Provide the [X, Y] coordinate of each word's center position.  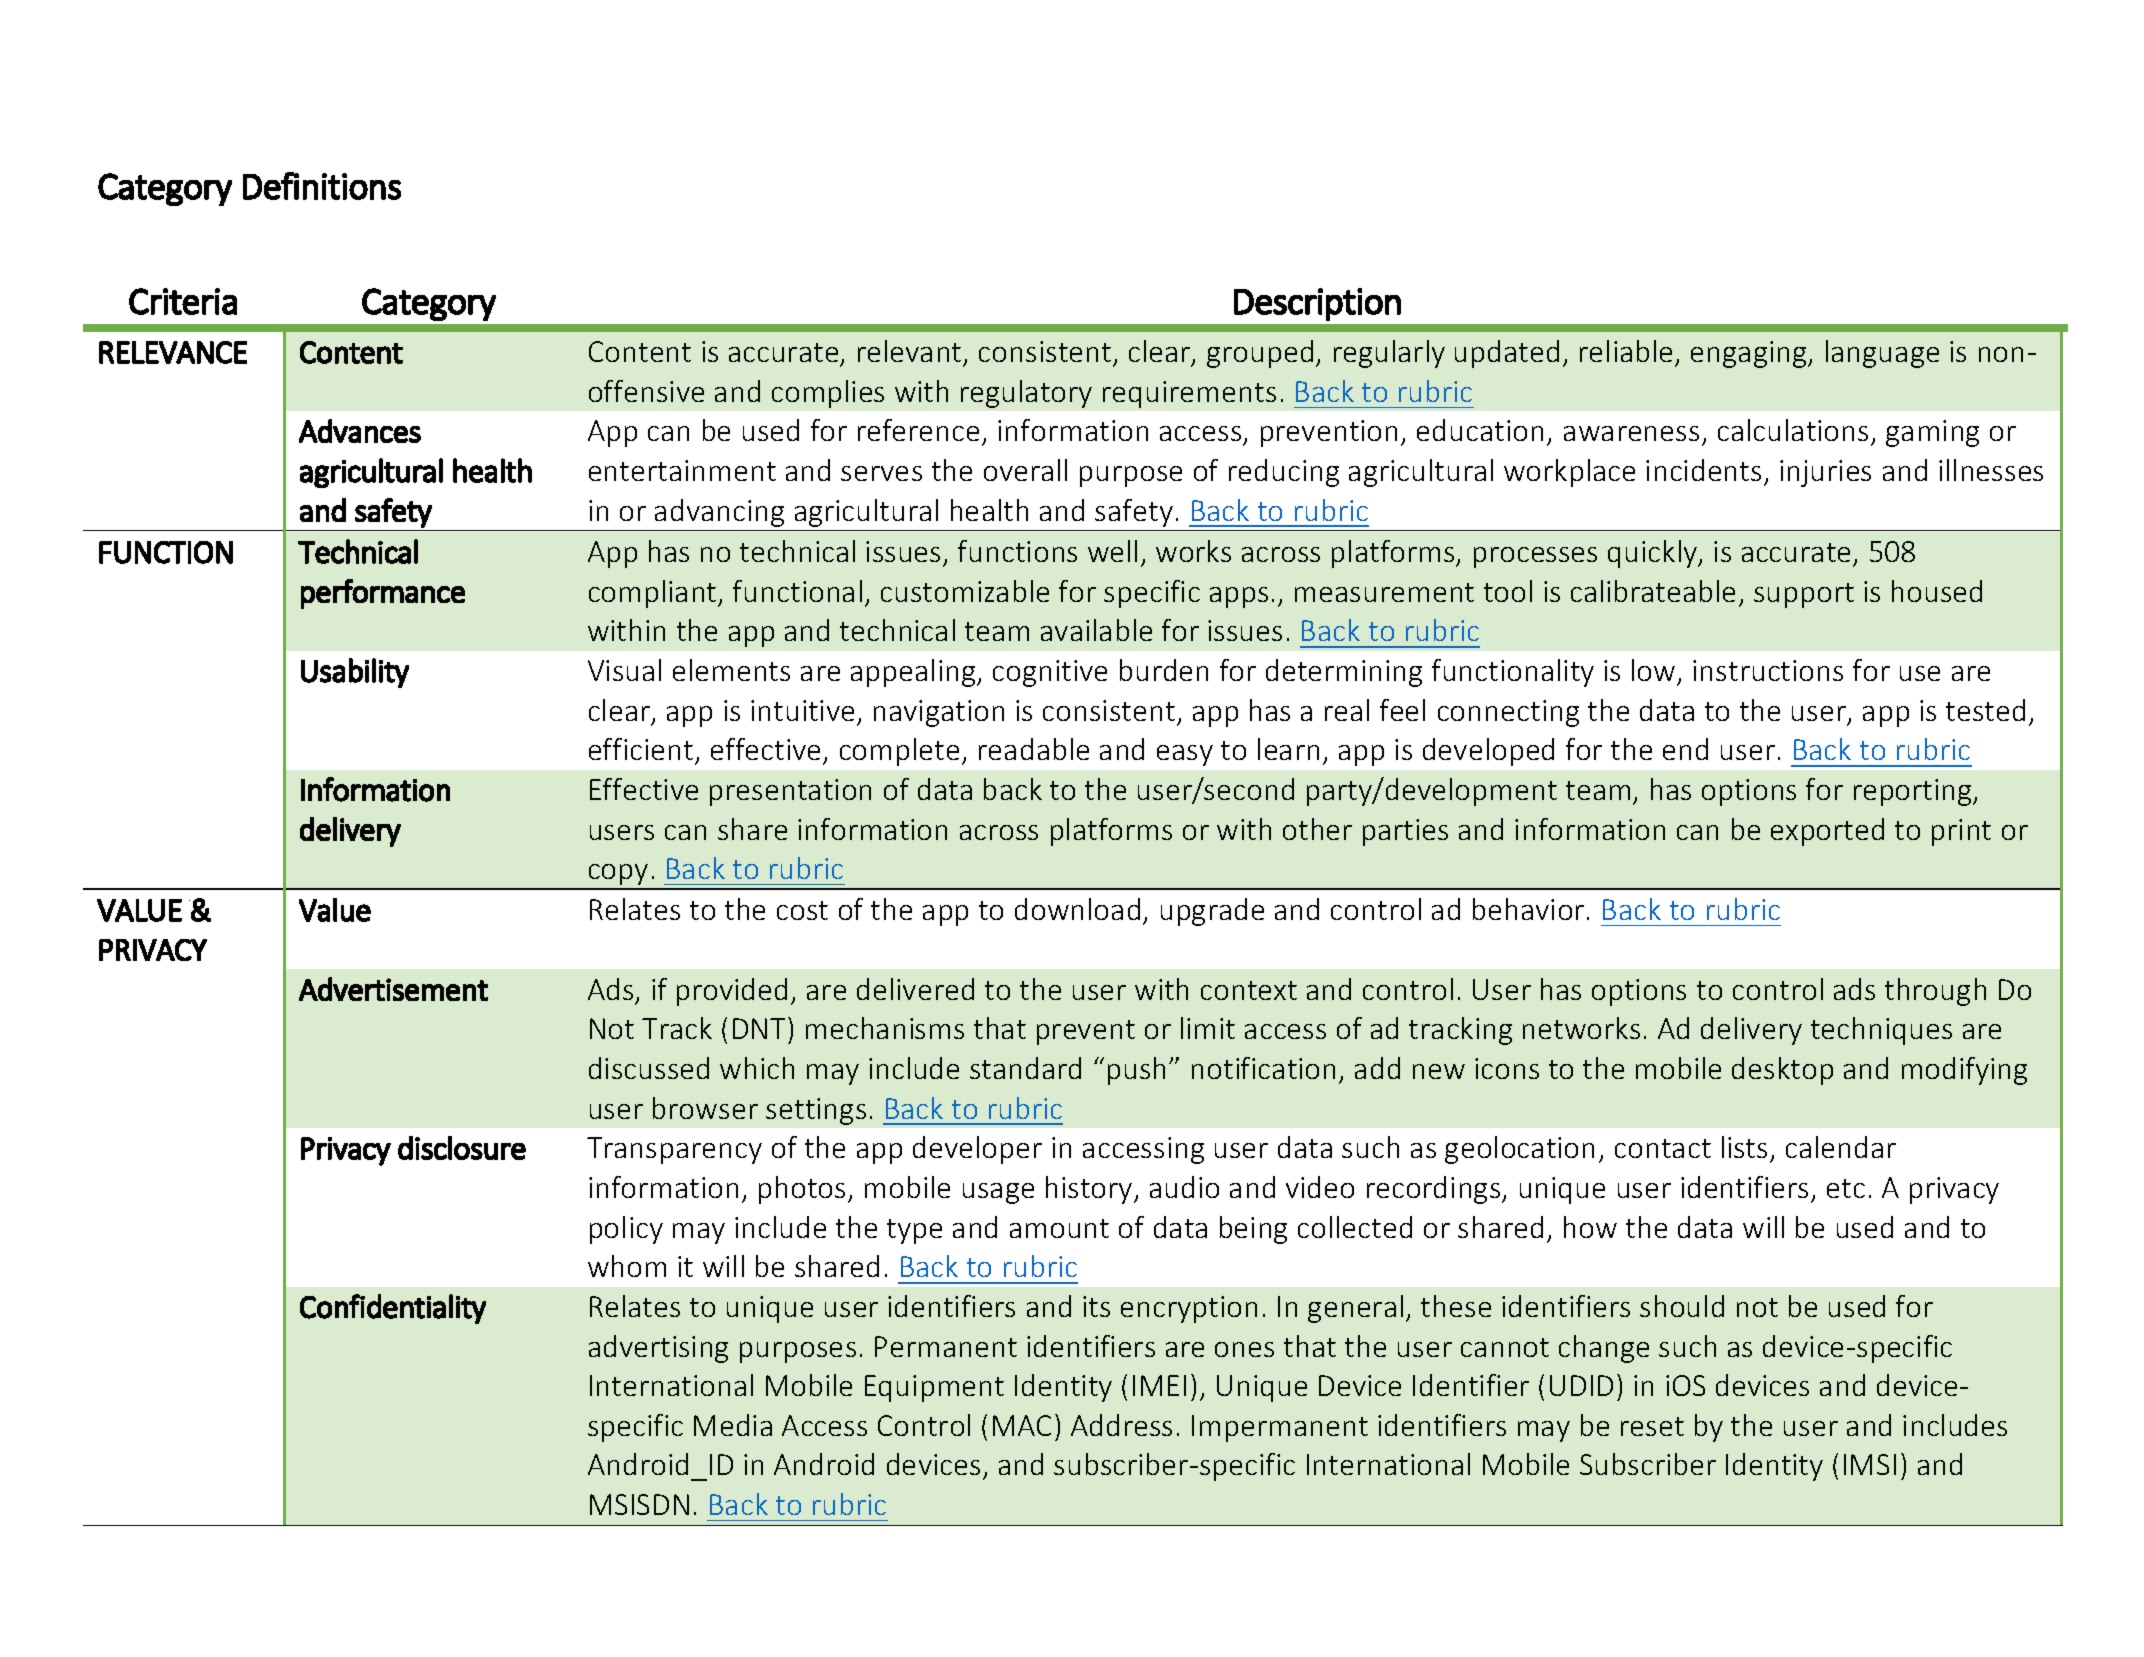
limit [1208, 1028]
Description [1317, 304]
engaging [1750, 354]
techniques [1881, 1031]
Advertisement [393, 989]
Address [1121, 1425]
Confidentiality [393, 1309]
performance [383, 594]
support [1804, 595]
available [1096, 630]
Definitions [322, 186]
